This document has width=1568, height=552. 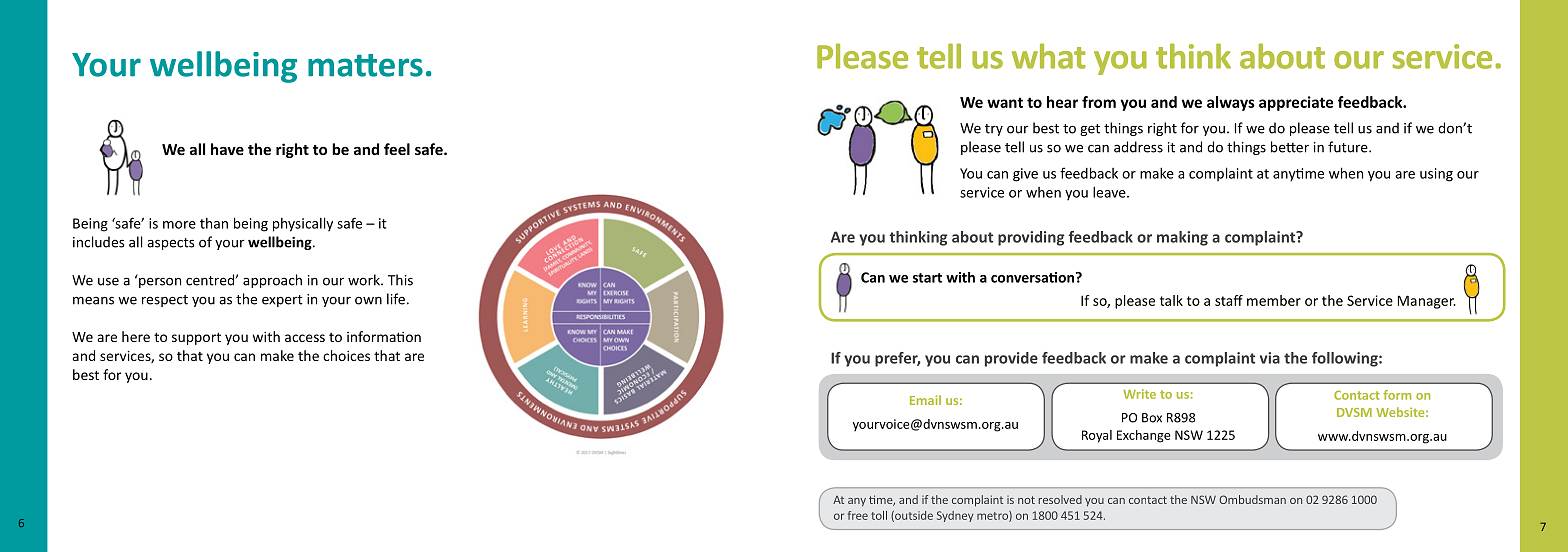 I want to click on toll, so click(x=879, y=515).
